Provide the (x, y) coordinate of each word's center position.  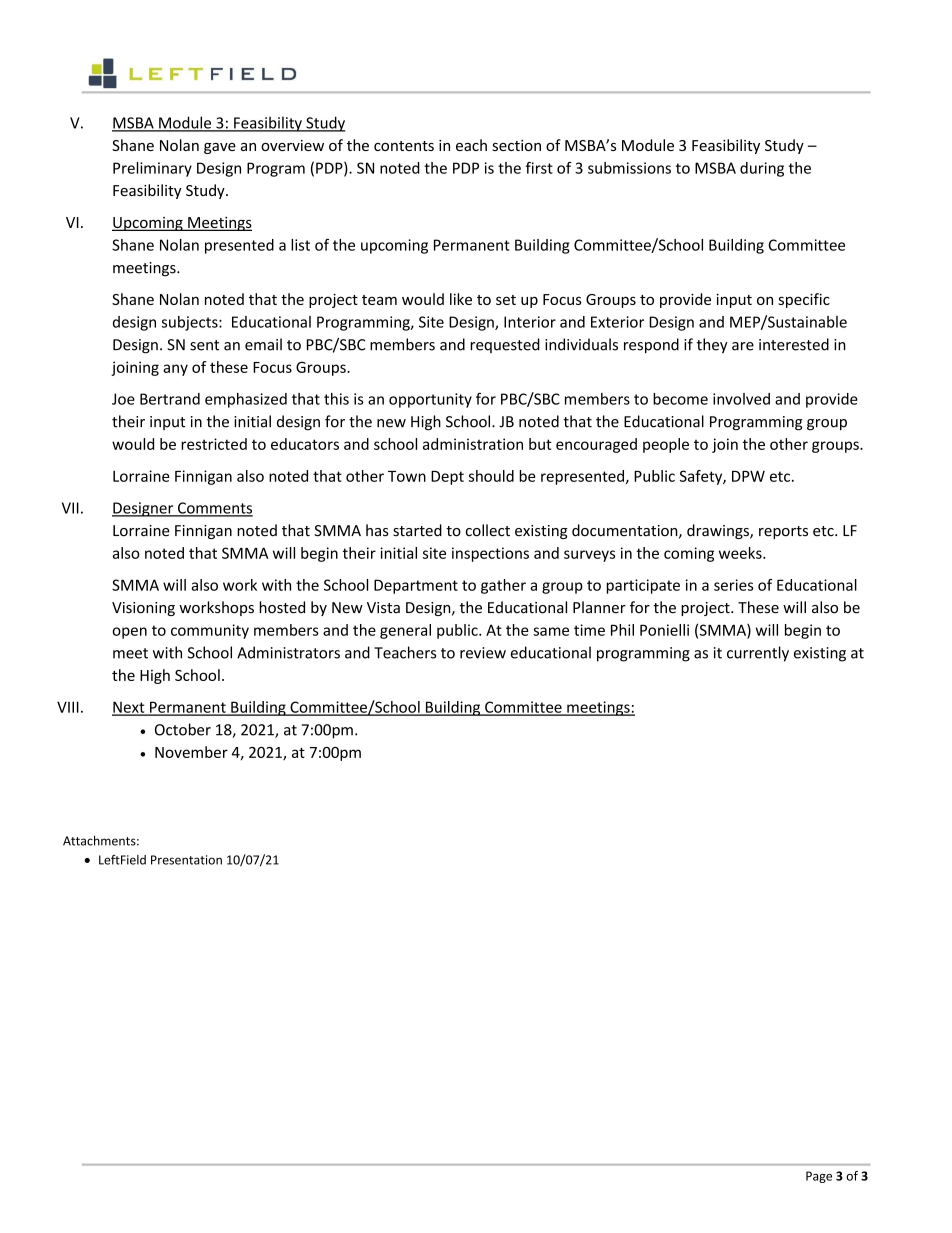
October (183, 729)
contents (404, 146)
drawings (719, 531)
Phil (622, 630)
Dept (447, 478)
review (483, 653)
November (191, 752)
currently (758, 654)
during (762, 169)
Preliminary (152, 169)
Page (819, 1177)
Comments (214, 509)
